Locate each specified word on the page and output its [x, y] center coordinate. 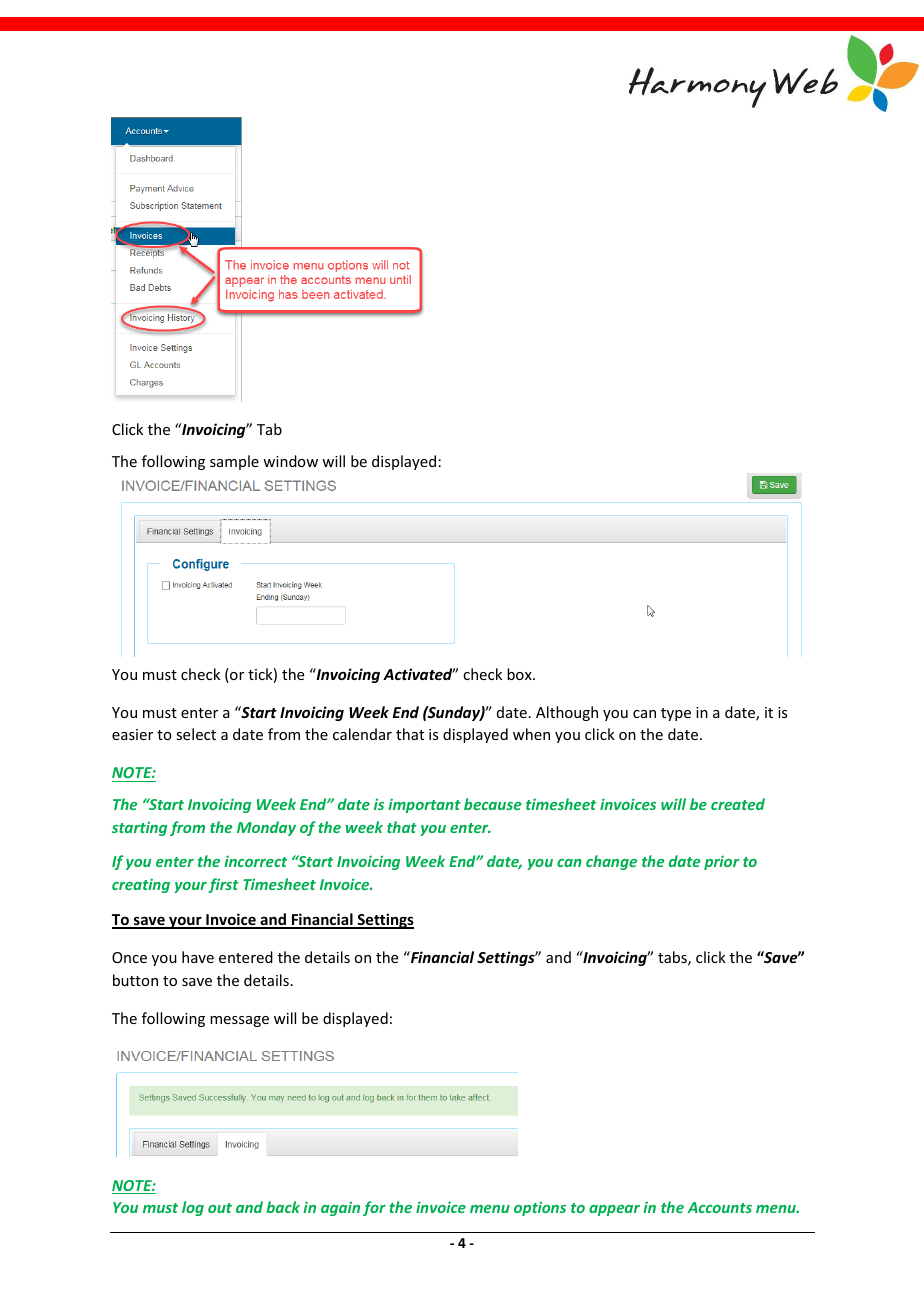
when [531, 734]
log [193, 1208]
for [374, 1208]
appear [614, 1210]
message [239, 1021]
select [196, 734]
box [520, 674]
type [676, 714]
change [611, 862]
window [290, 461]
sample [234, 462]
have [198, 957]
